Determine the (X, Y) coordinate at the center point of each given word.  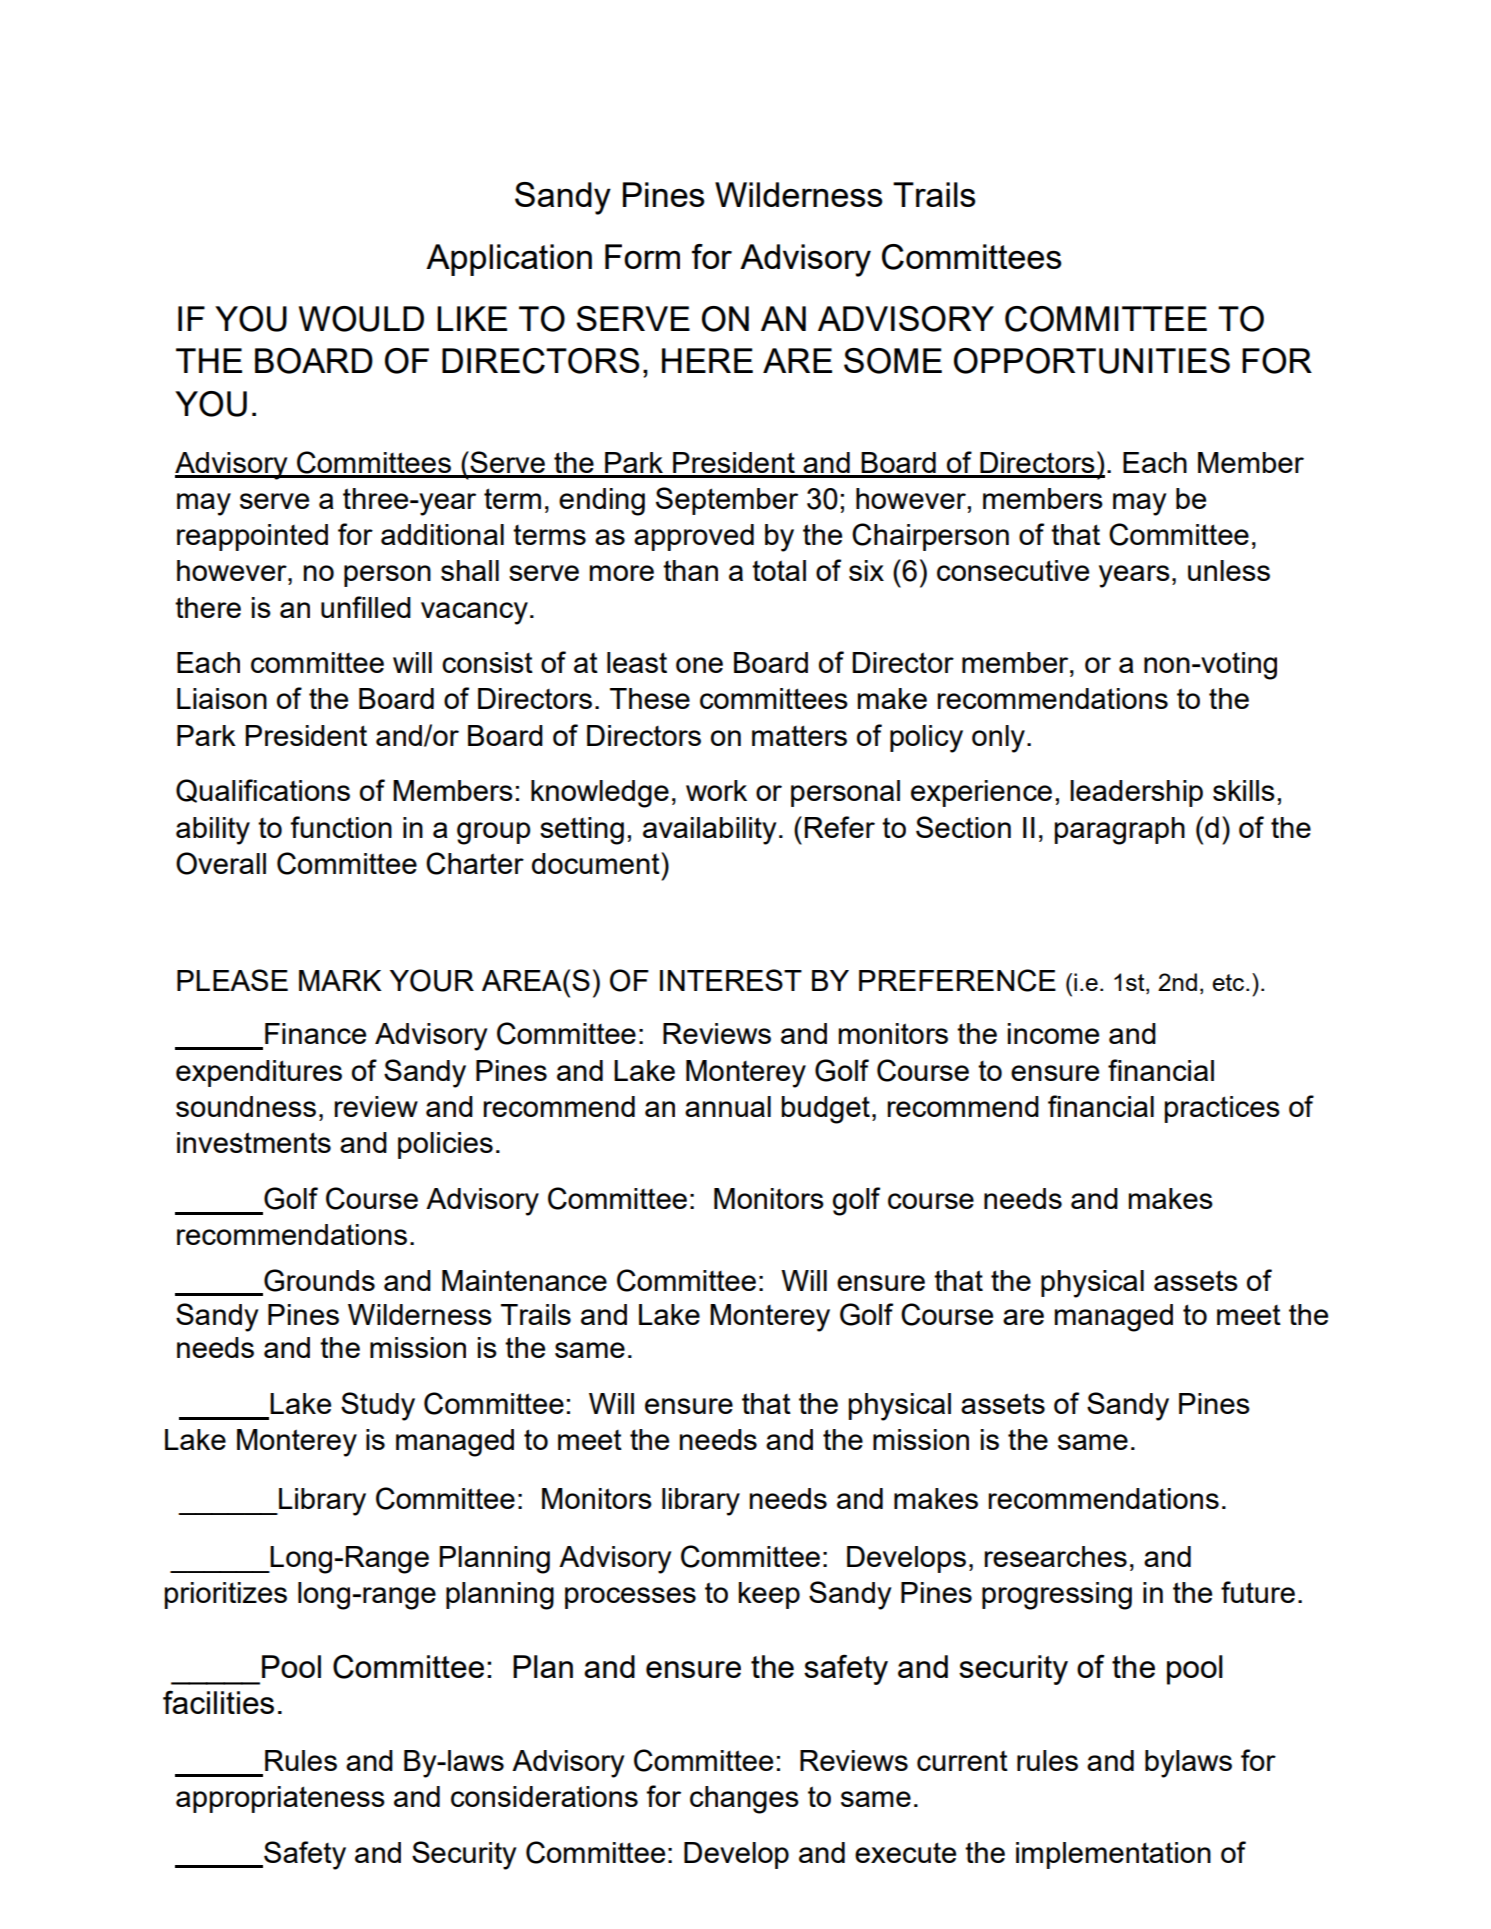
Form (642, 256)
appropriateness (280, 1799)
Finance (315, 1033)
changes (744, 1800)
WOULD (361, 319)
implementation (1113, 1855)
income (1053, 1033)
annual (728, 1106)
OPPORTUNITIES (1092, 361)
